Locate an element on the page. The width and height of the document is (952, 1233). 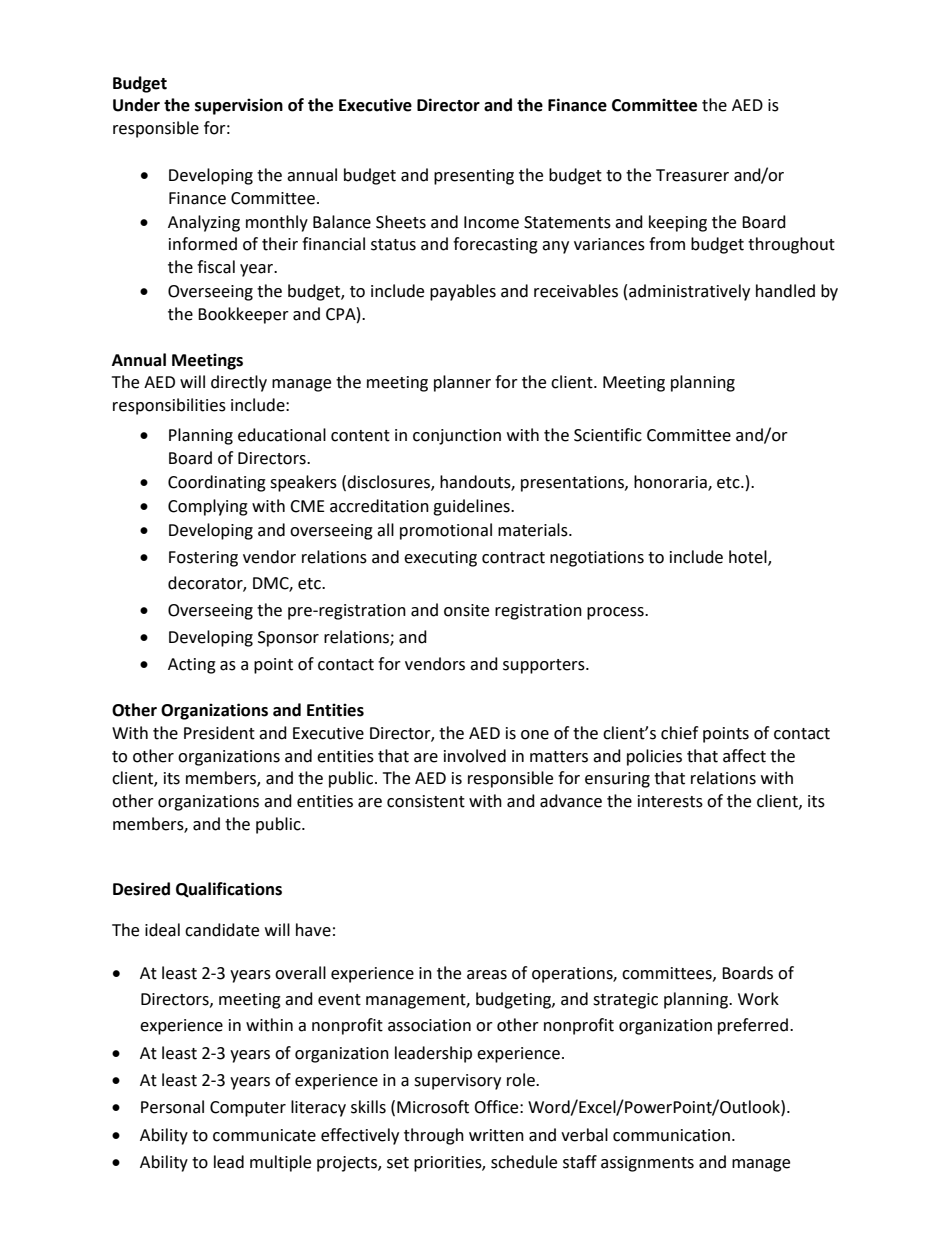
Computer is located at coordinates (248, 1109).
